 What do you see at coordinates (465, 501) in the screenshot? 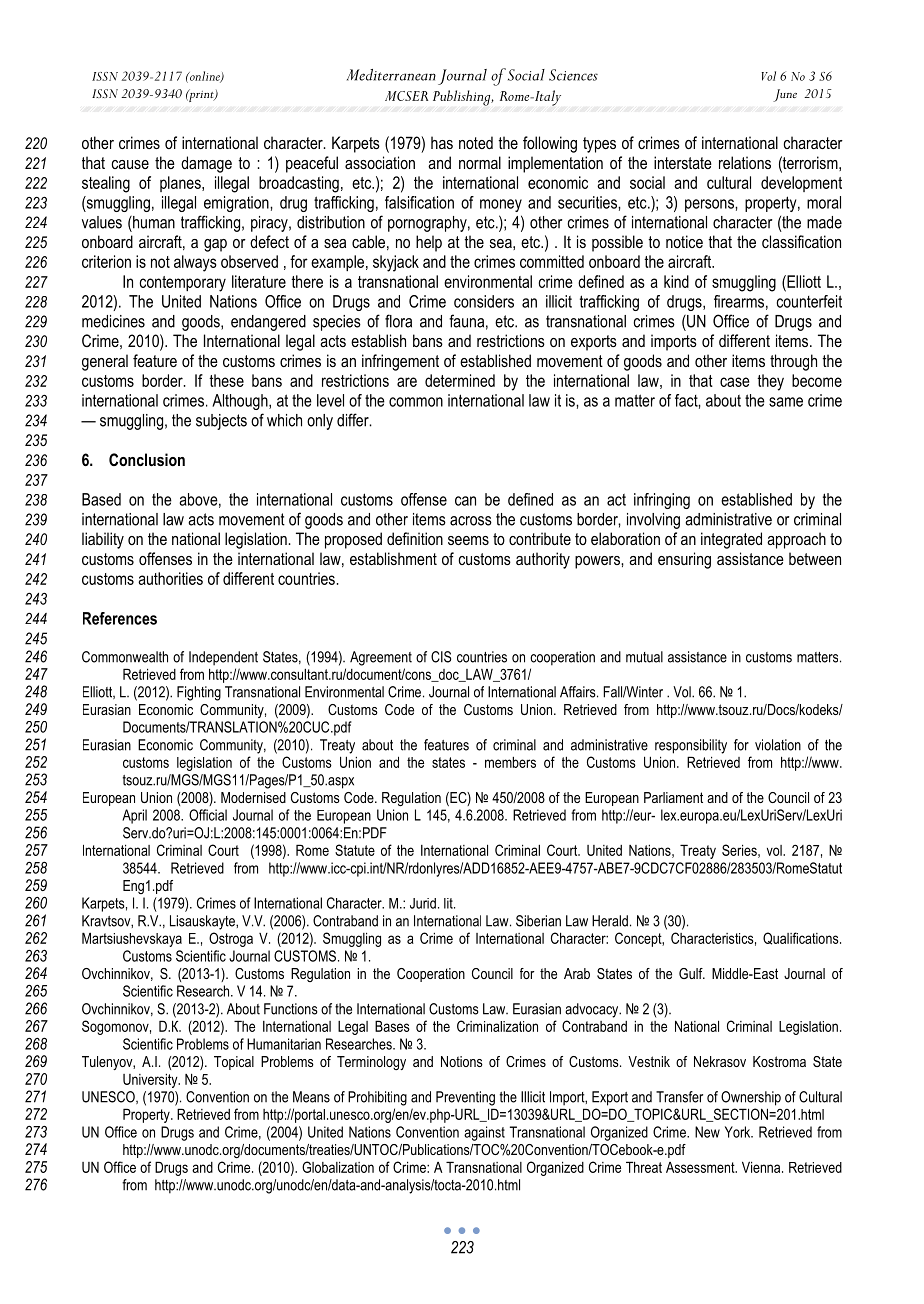
I see `can` at bounding box center [465, 501].
